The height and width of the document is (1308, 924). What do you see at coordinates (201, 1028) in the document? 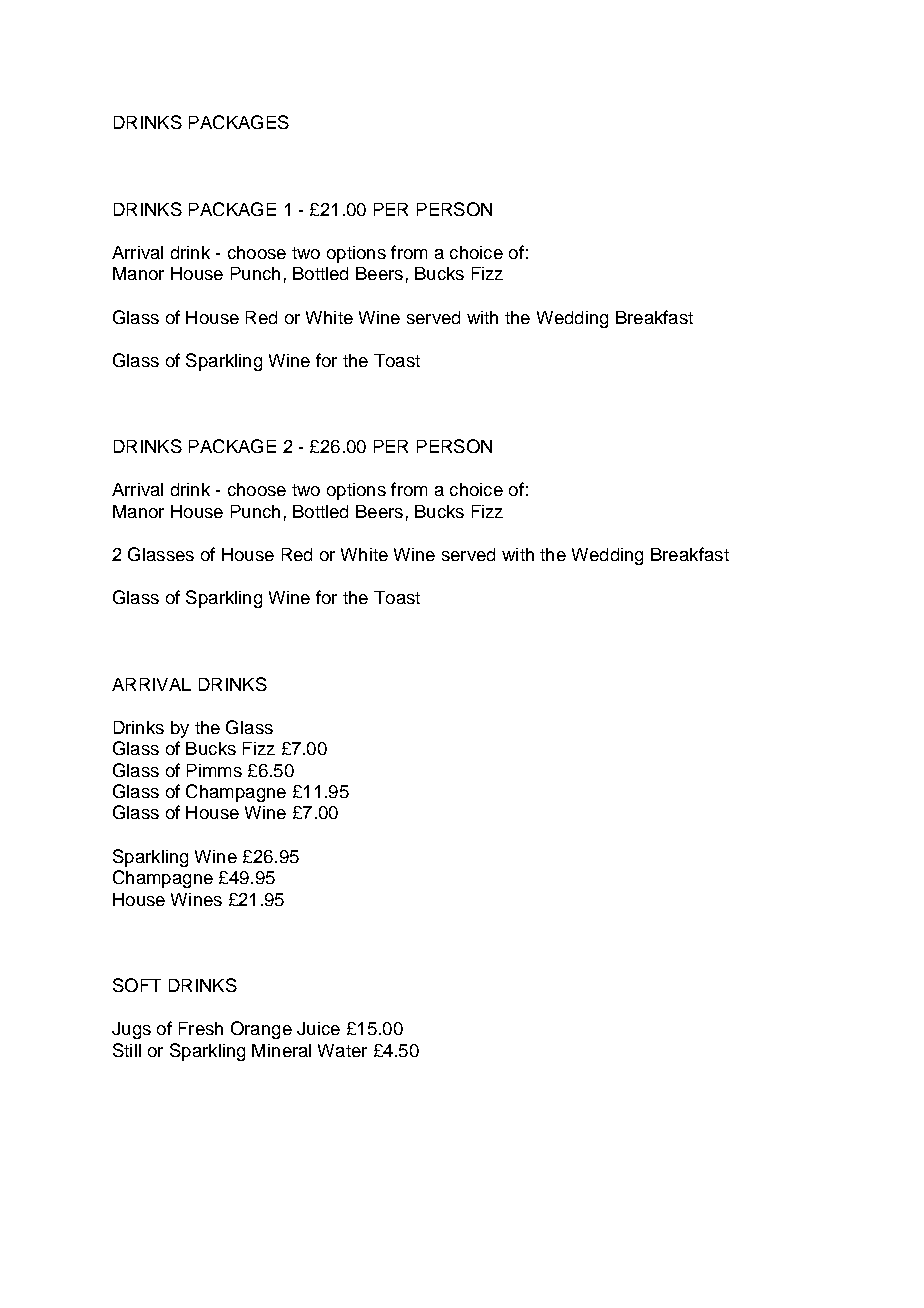
I see `Fresh` at bounding box center [201, 1028].
